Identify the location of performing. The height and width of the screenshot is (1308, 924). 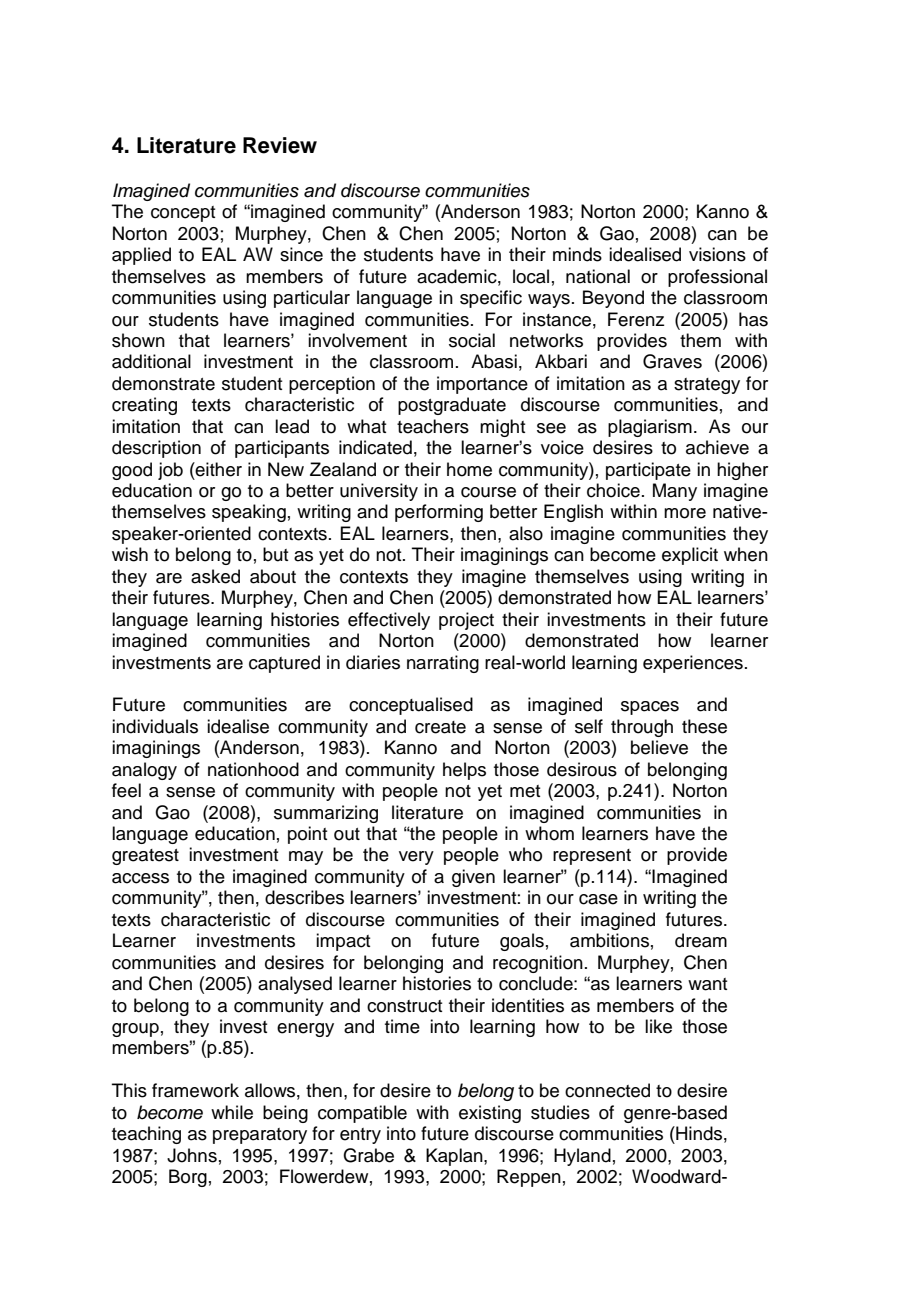
(439, 513).
